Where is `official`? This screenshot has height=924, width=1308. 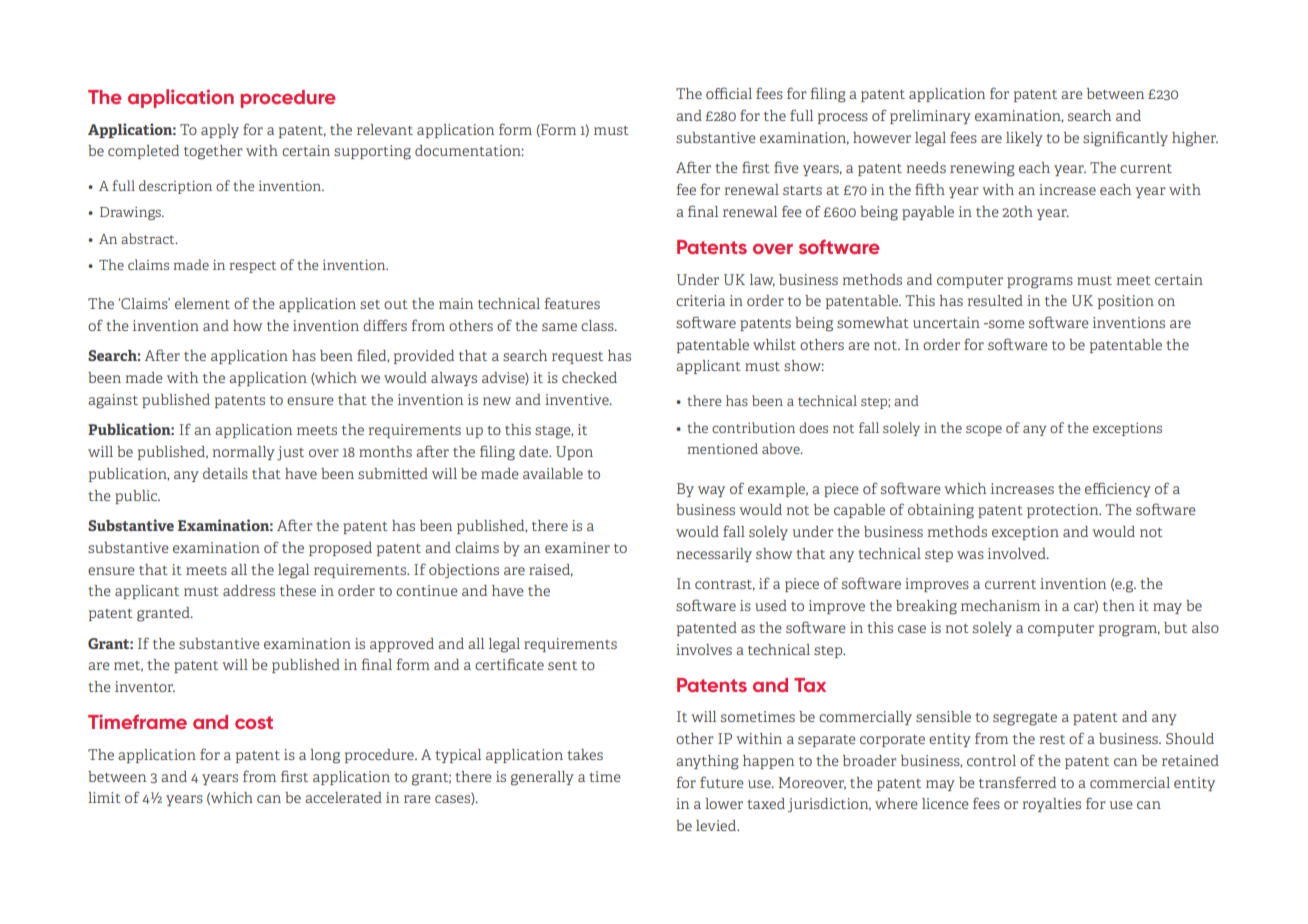 official is located at coordinates (729, 93).
